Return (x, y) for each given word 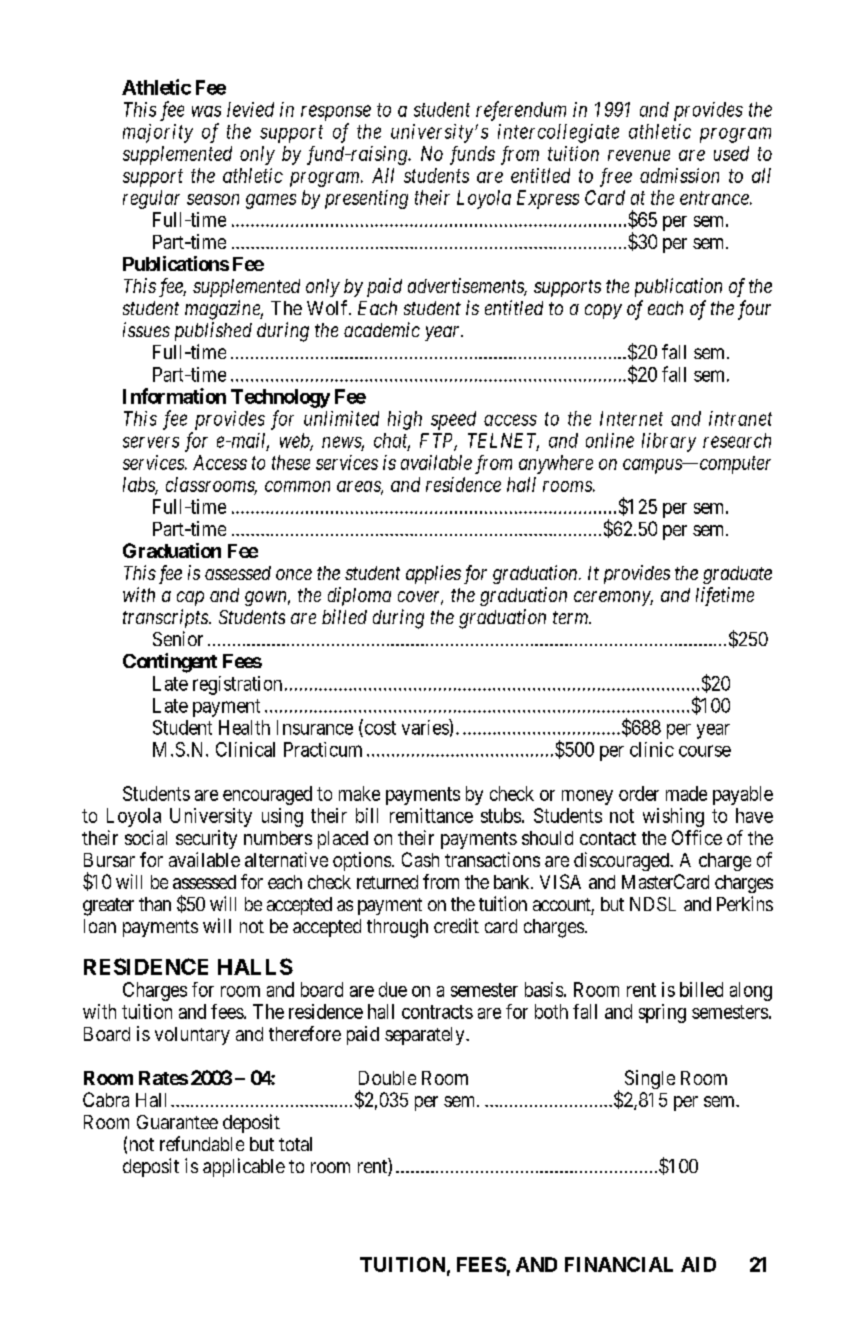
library (669, 442)
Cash (420, 859)
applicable (244, 1167)
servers (151, 442)
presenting (366, 199)
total (295, 1144)
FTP (438, 441)
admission (679, 175)
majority (158, 133)
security (206, 839)
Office (697, 837)
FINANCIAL (619, 1264)
